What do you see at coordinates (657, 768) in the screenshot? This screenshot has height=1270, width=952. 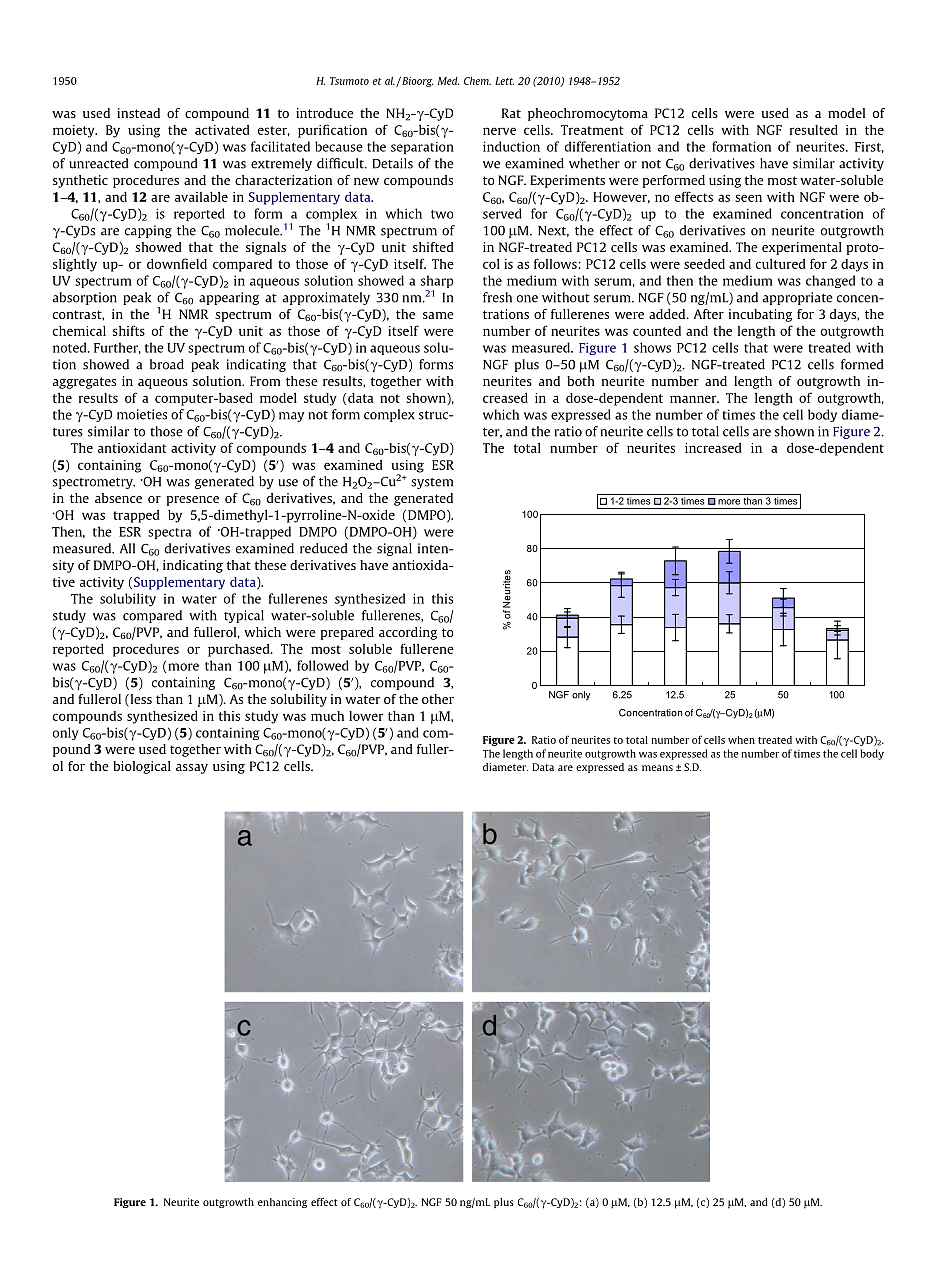 I see `means` at bounding box center [657, 768].
